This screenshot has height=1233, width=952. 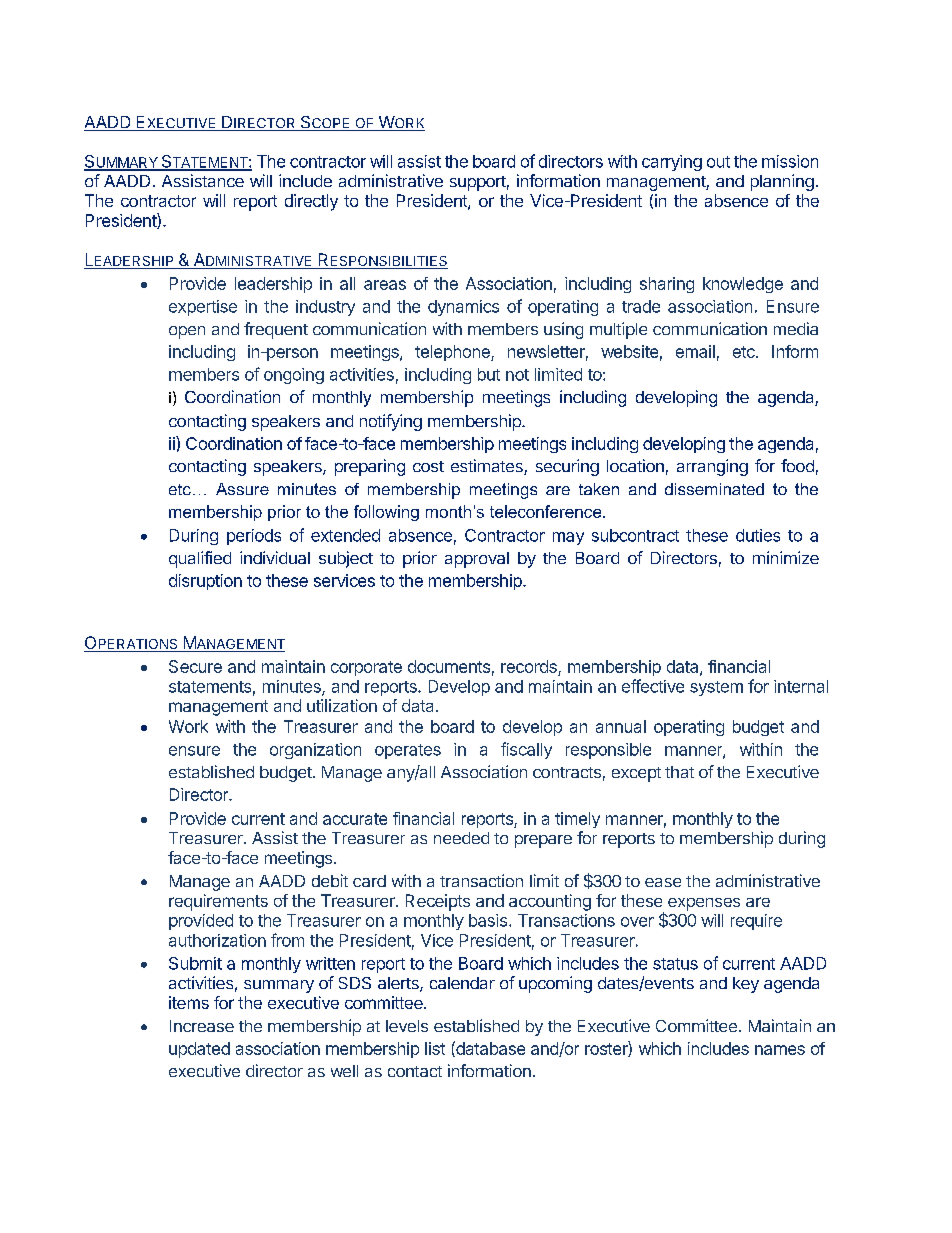 What do you see at coordinates (199, 1050) in the screenshot?
I see `updated` at bounding box center [199, 1050].
